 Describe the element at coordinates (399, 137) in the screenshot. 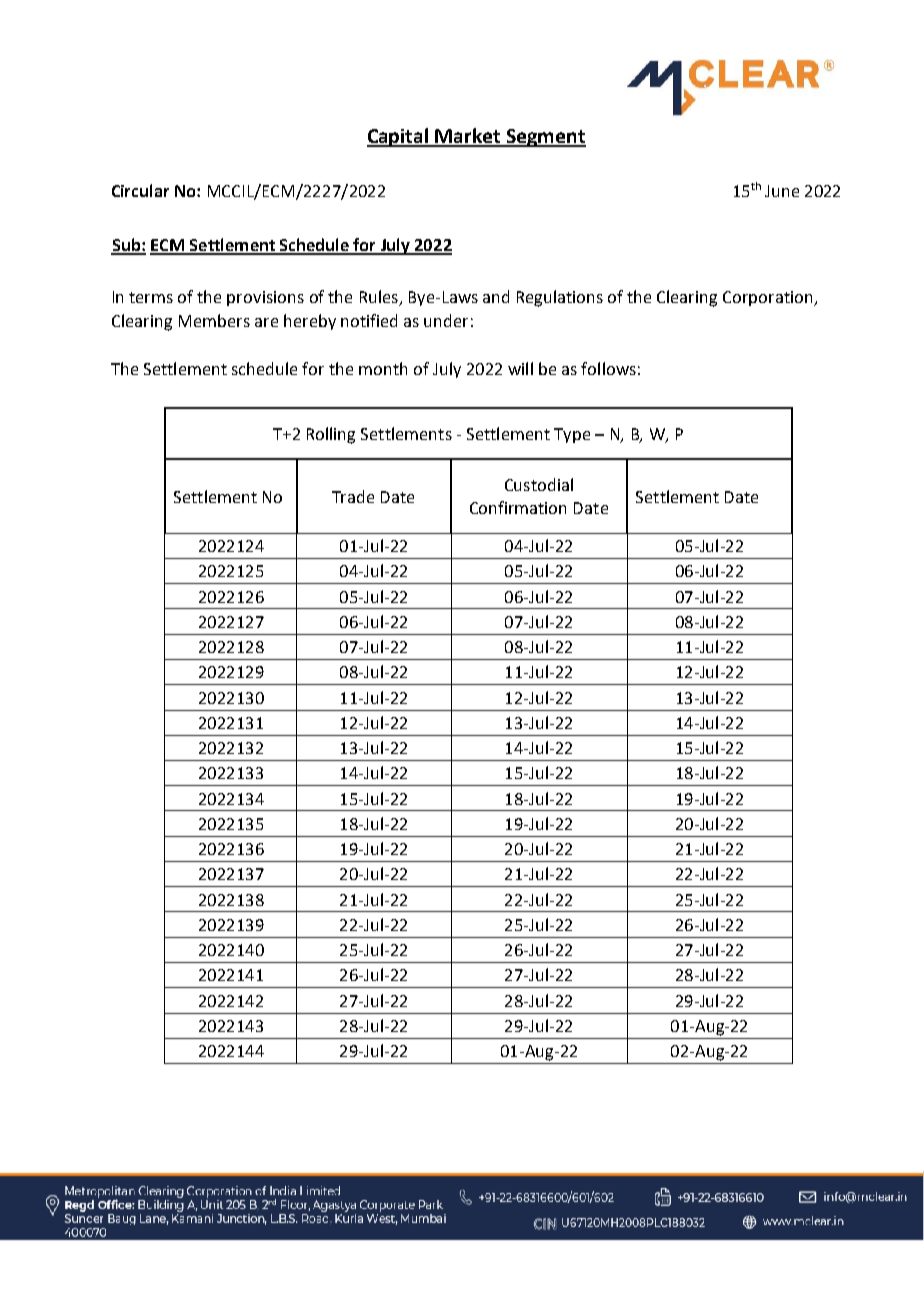

I see `Capital` at that location.
